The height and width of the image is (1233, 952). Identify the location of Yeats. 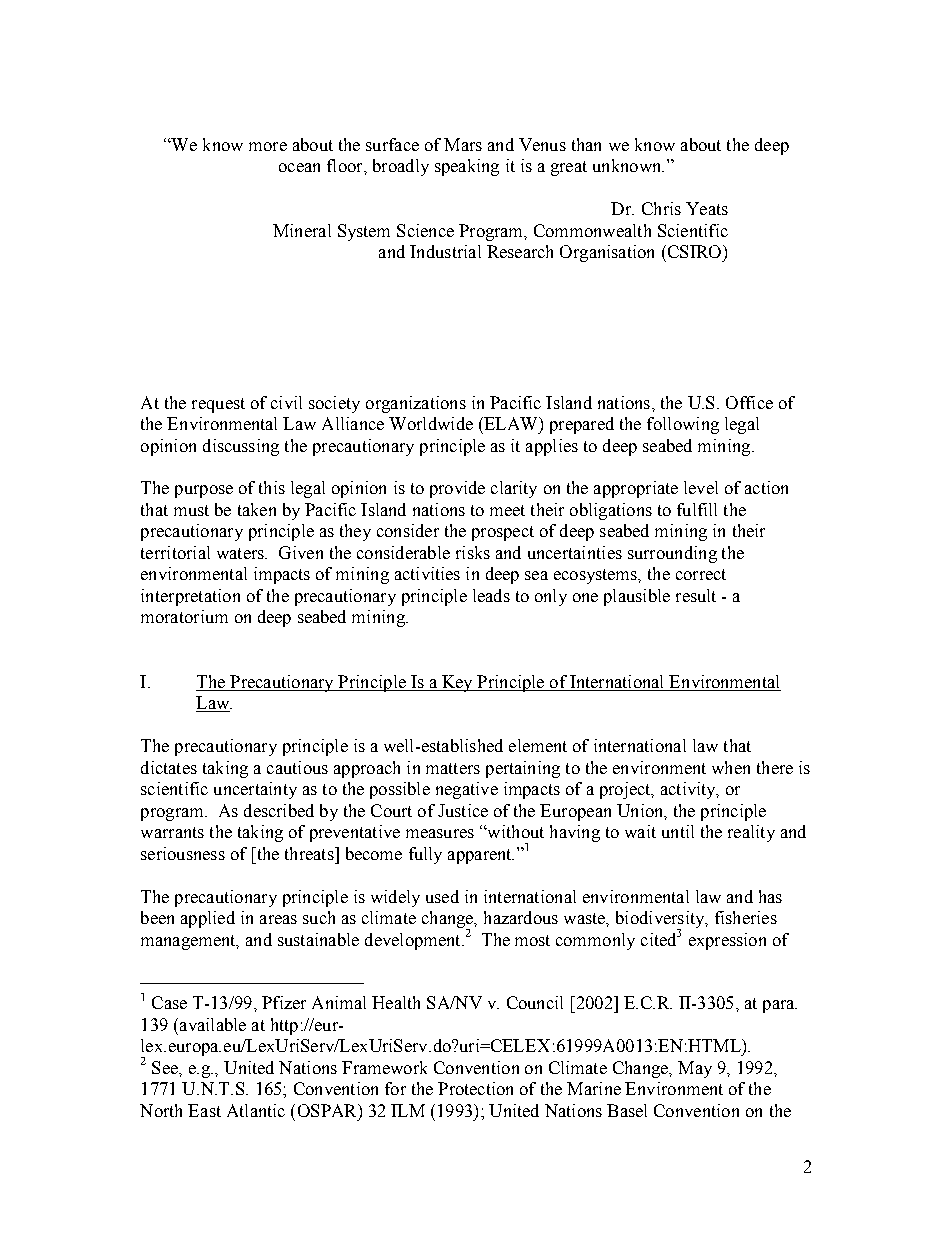
(707, 208).
